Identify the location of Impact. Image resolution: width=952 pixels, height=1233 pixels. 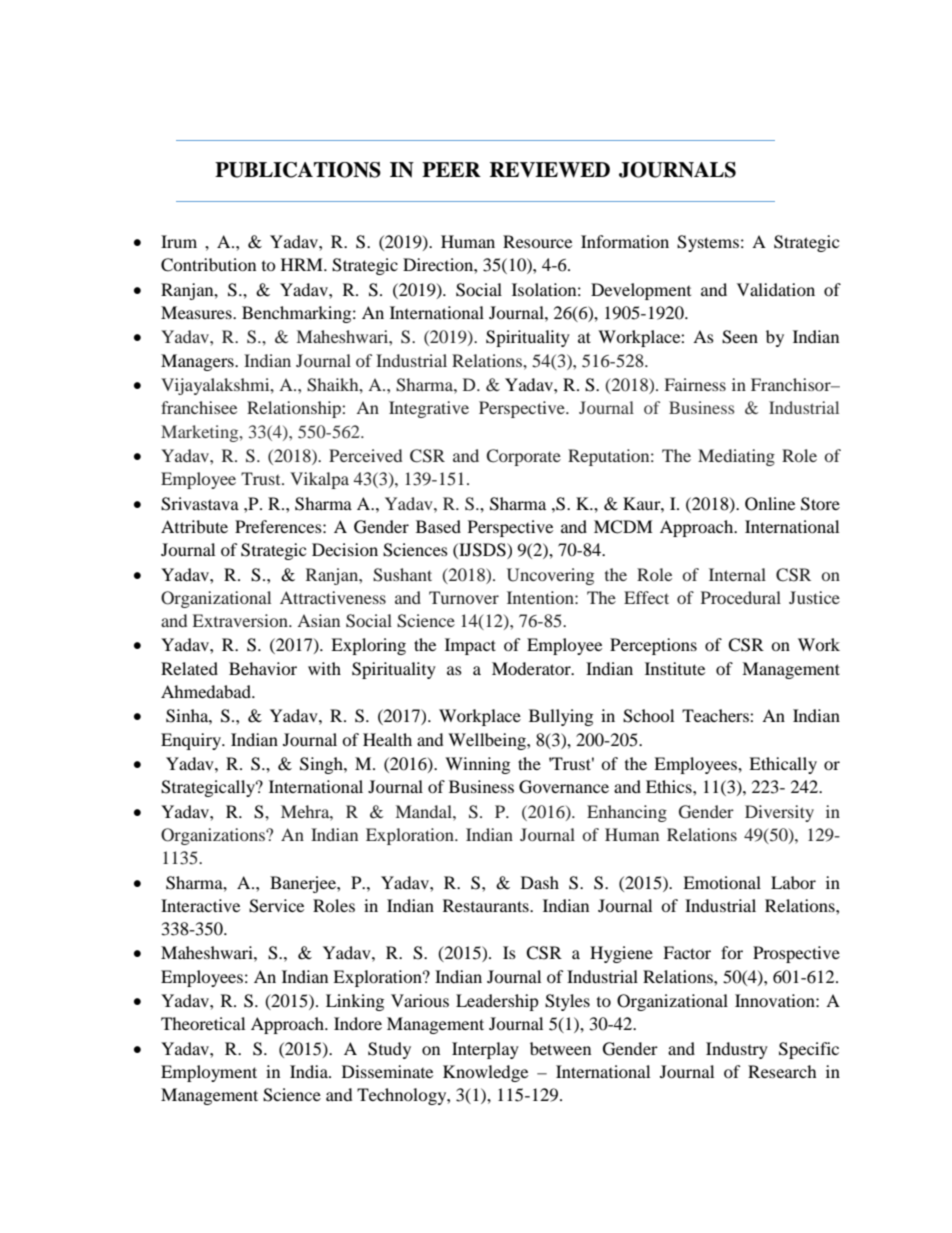
(470, 646).
